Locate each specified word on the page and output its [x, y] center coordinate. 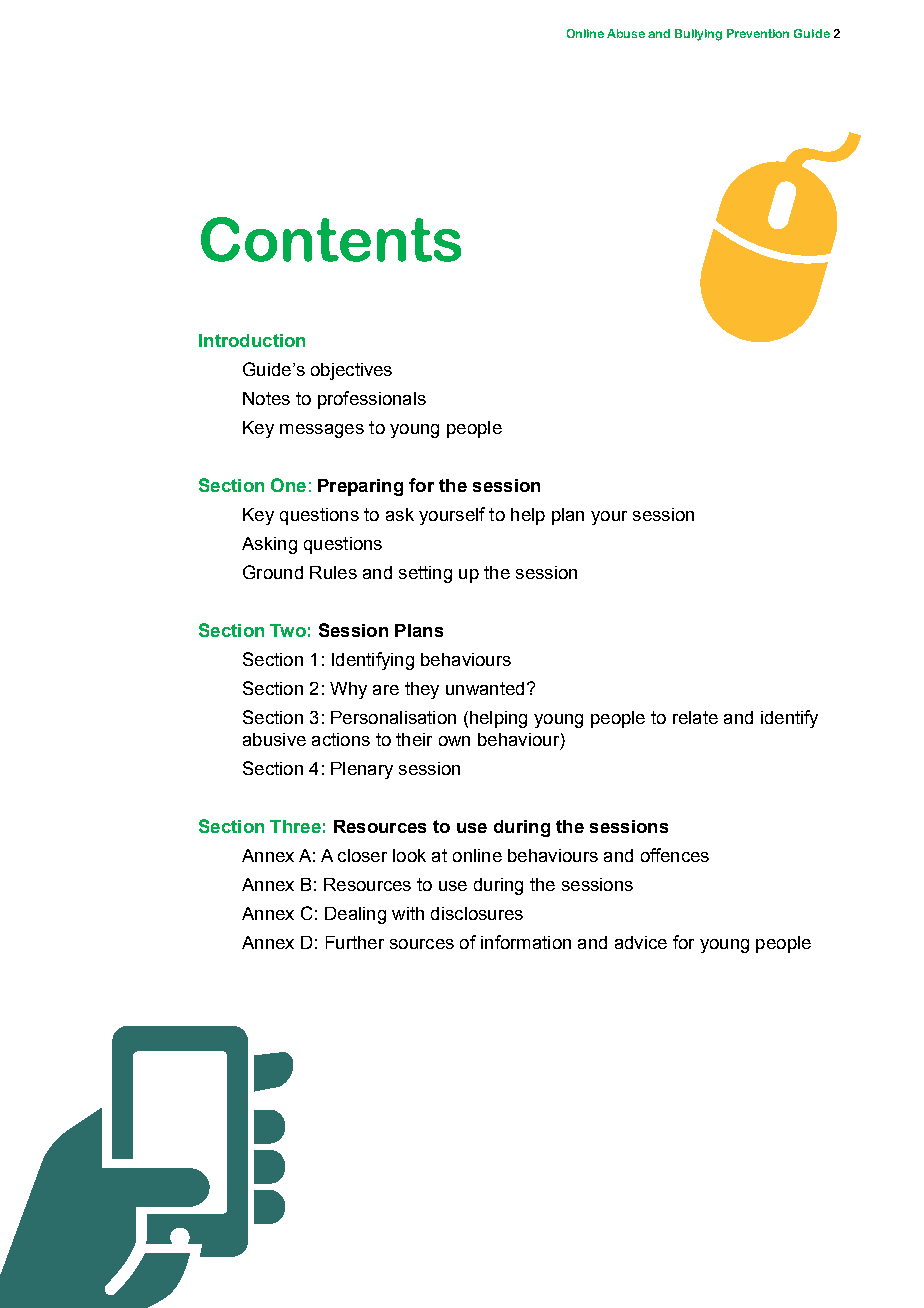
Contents [331, 239]
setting [425, 574]
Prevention [758, 33]
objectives [351, 371]
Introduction [252, 340]
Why [348, 690]
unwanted [485, 688]
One [288, 485]
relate [695, 717]
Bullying [698, 35]
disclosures [477, 913]
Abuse [626, 33]
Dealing [355, 915]
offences [675, 855]
